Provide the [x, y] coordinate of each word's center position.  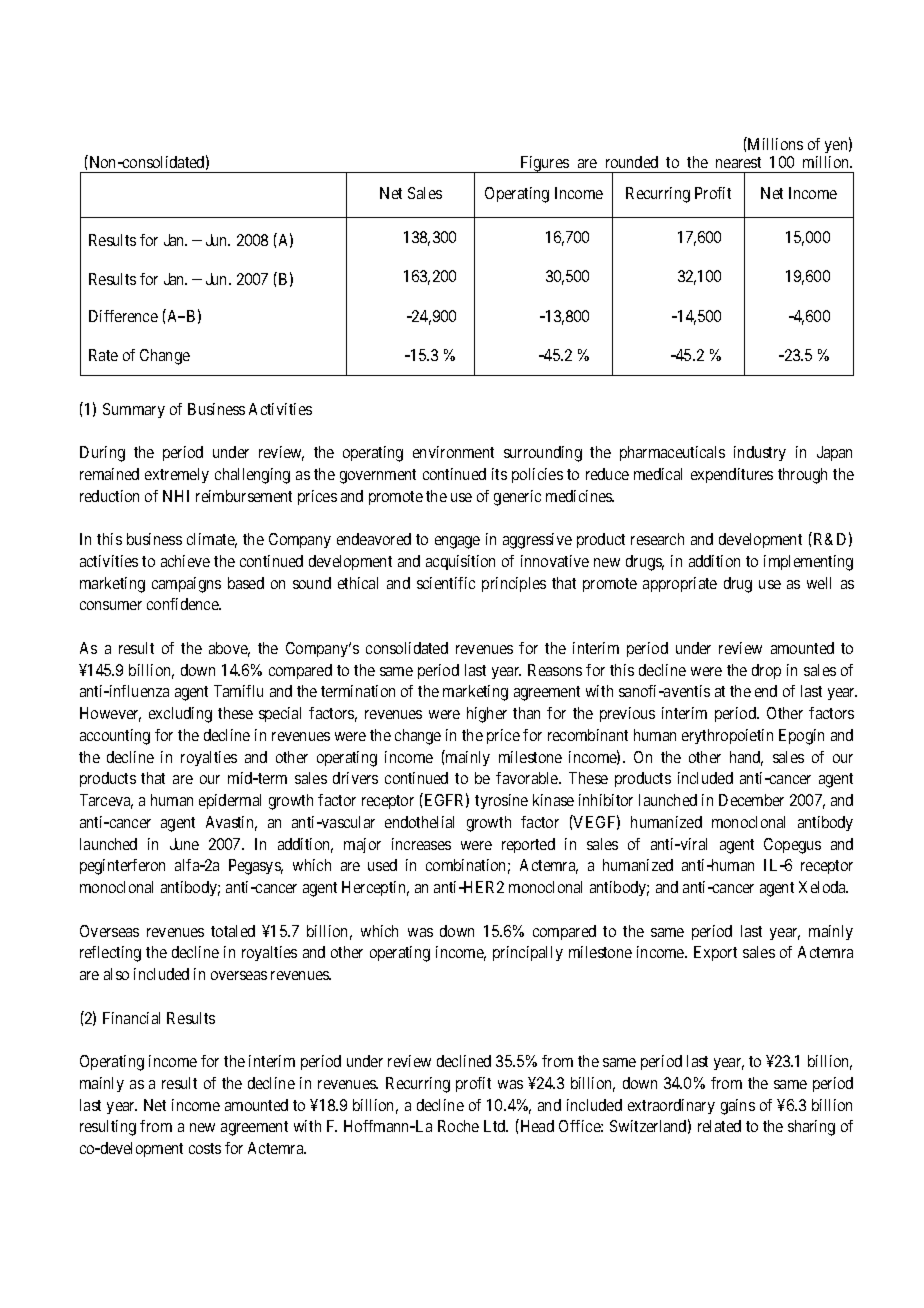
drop [766, 671]
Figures [544, 164]
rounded [632, 162]
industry [760, 453]
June [184, 844]
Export [715, 953]
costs [205, 1148]
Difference [123, 316]
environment [453, 452]
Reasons [555, 670]
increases [421, 844]
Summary [134, 410]
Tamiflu [238, 691]
